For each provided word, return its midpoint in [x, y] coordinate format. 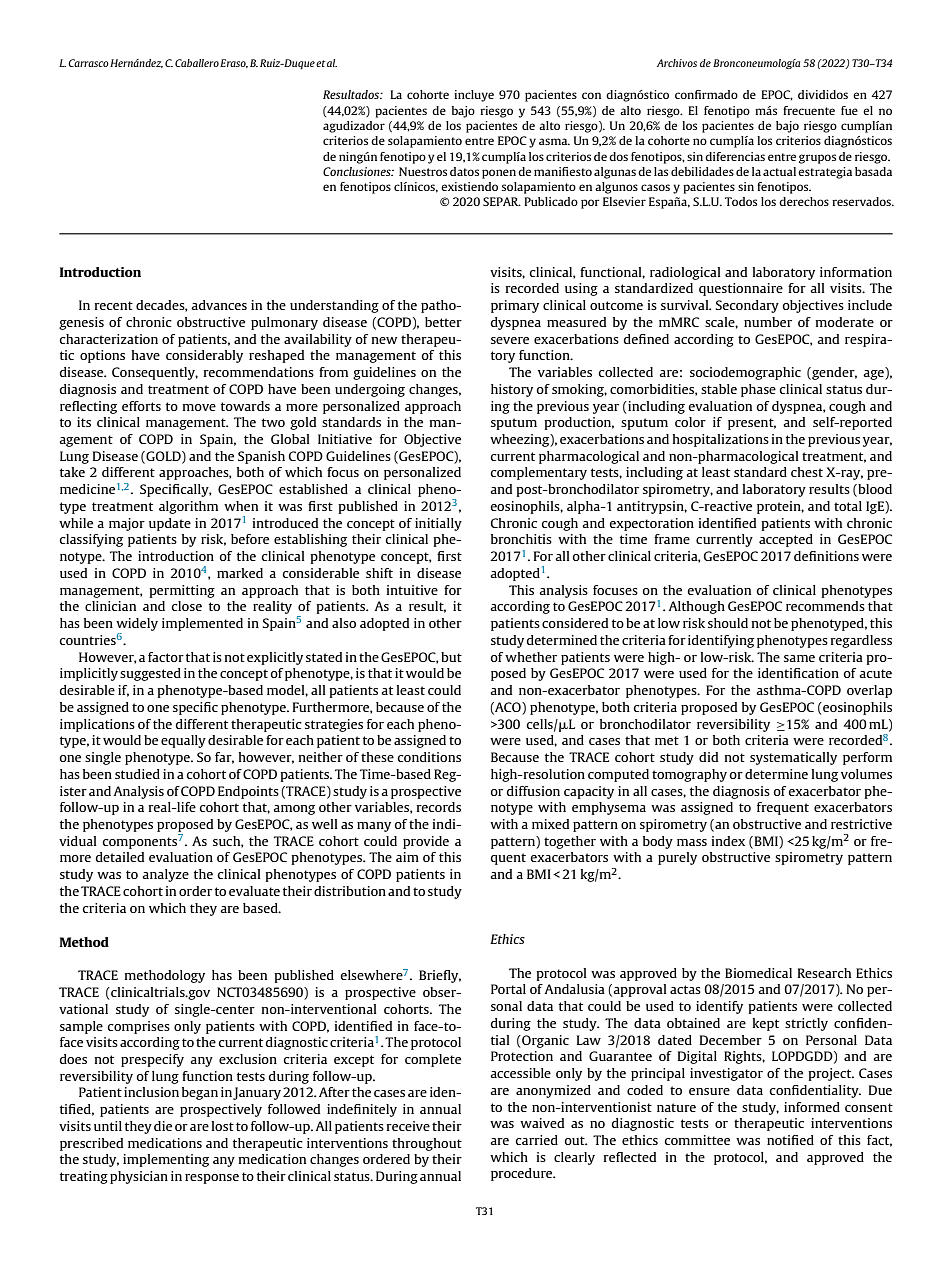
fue [849, 110]
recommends [825, 606]
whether [531, 657]
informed [812, 1107]
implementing [166, 1160]
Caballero [197, 63]
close [187, 606]
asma [554, 141]
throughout [427, 1144]
